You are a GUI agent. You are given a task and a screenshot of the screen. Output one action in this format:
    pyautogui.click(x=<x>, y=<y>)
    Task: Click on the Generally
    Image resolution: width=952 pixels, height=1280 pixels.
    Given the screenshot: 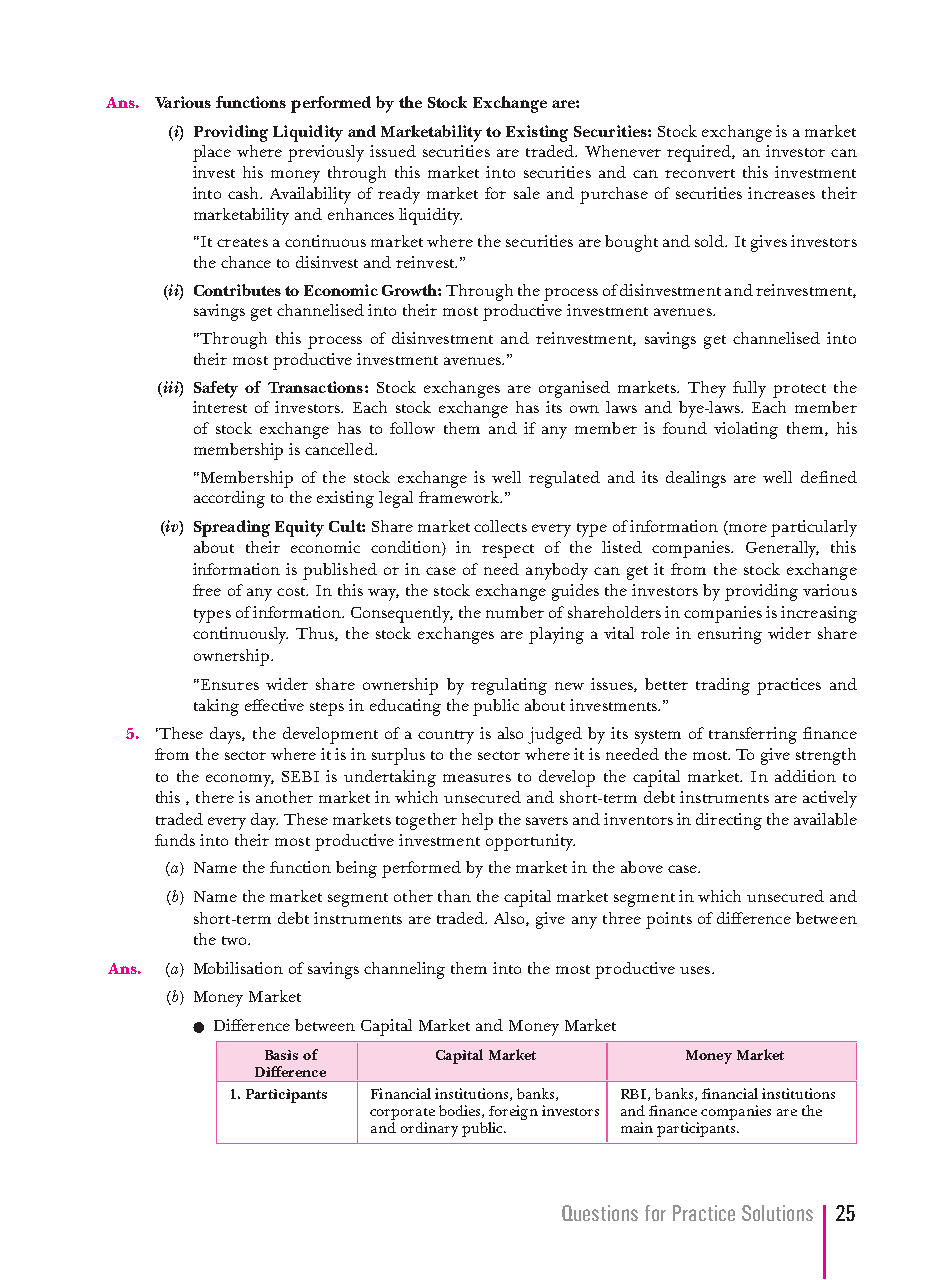 What is the action you would take?
    pyautogui.click(x=782, y=549)
